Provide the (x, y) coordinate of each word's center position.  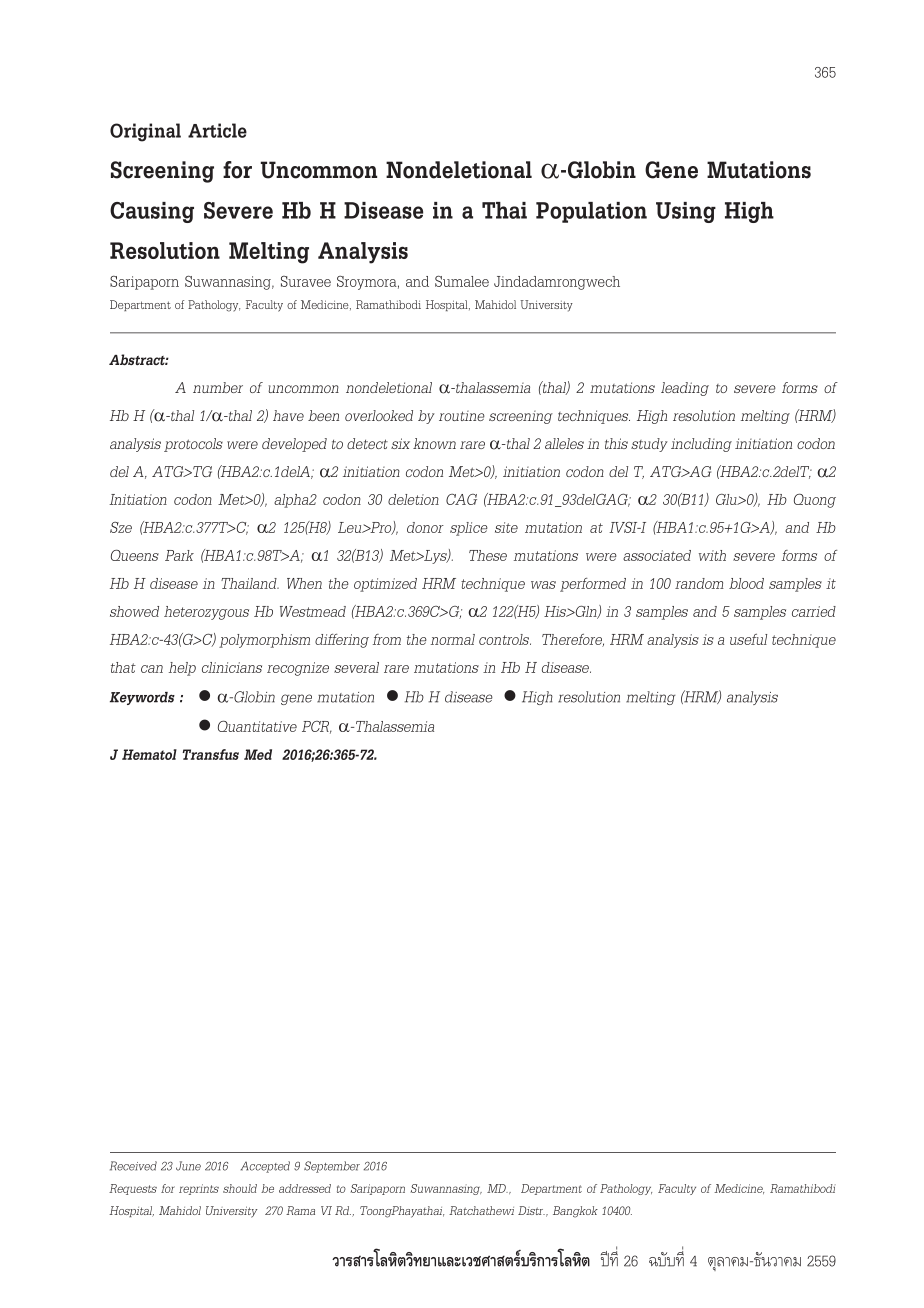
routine (462, 416)
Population (591, 212)
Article (217, 130)
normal (453, 639)
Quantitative (257, 726)
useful (748, 639)
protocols (193, 445)
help (182, 669)
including (701, 445)
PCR (317, 727)
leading (685, 389)
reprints (199, 1189)
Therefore (573, 640)
